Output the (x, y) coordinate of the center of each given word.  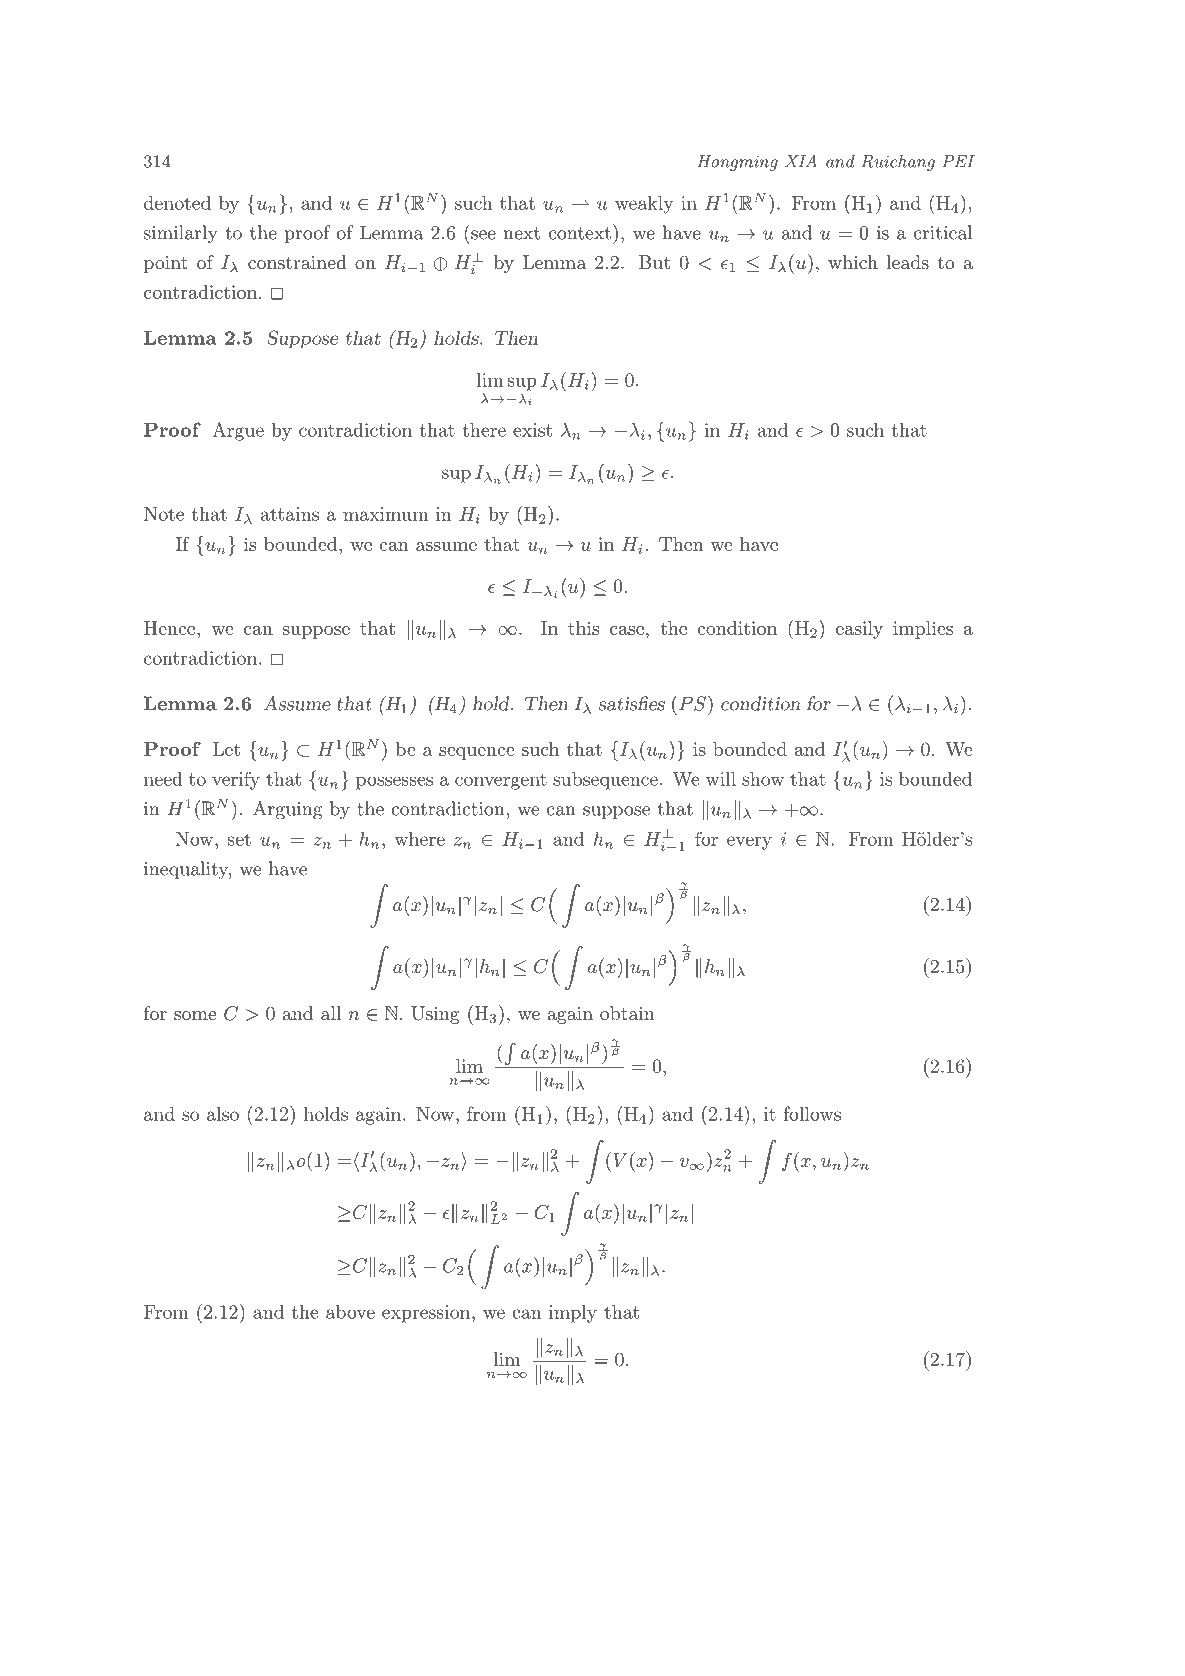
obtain (627, 1013)
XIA (801, 160)
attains (290, 514)
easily (859, 630)
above (350, 1312)
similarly (181, 234)
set (239, 839)
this (583, 628)
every (749, 843)
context (580, 233)
